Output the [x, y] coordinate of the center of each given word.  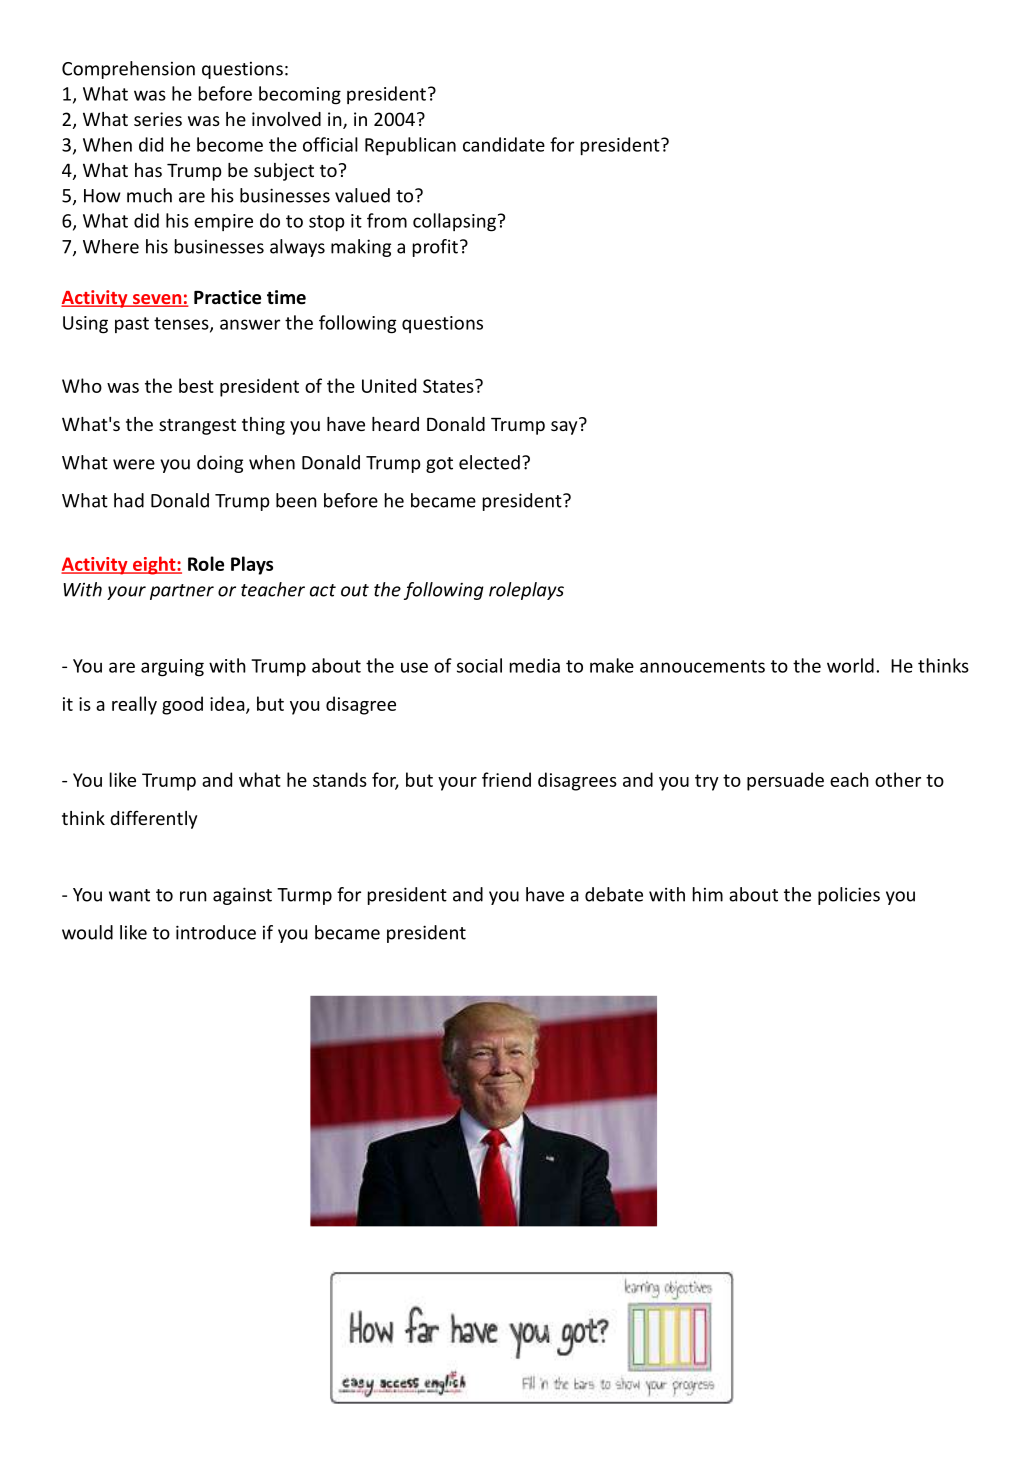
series [158, 119]
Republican [410, 146]
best [196, 385]
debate [614, 894]
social [479, 665]
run [193, 896]
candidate [504, 144]
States [449, 386]
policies [849, 896]
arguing [172, 668]
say [564, 428]
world [850, 665]
